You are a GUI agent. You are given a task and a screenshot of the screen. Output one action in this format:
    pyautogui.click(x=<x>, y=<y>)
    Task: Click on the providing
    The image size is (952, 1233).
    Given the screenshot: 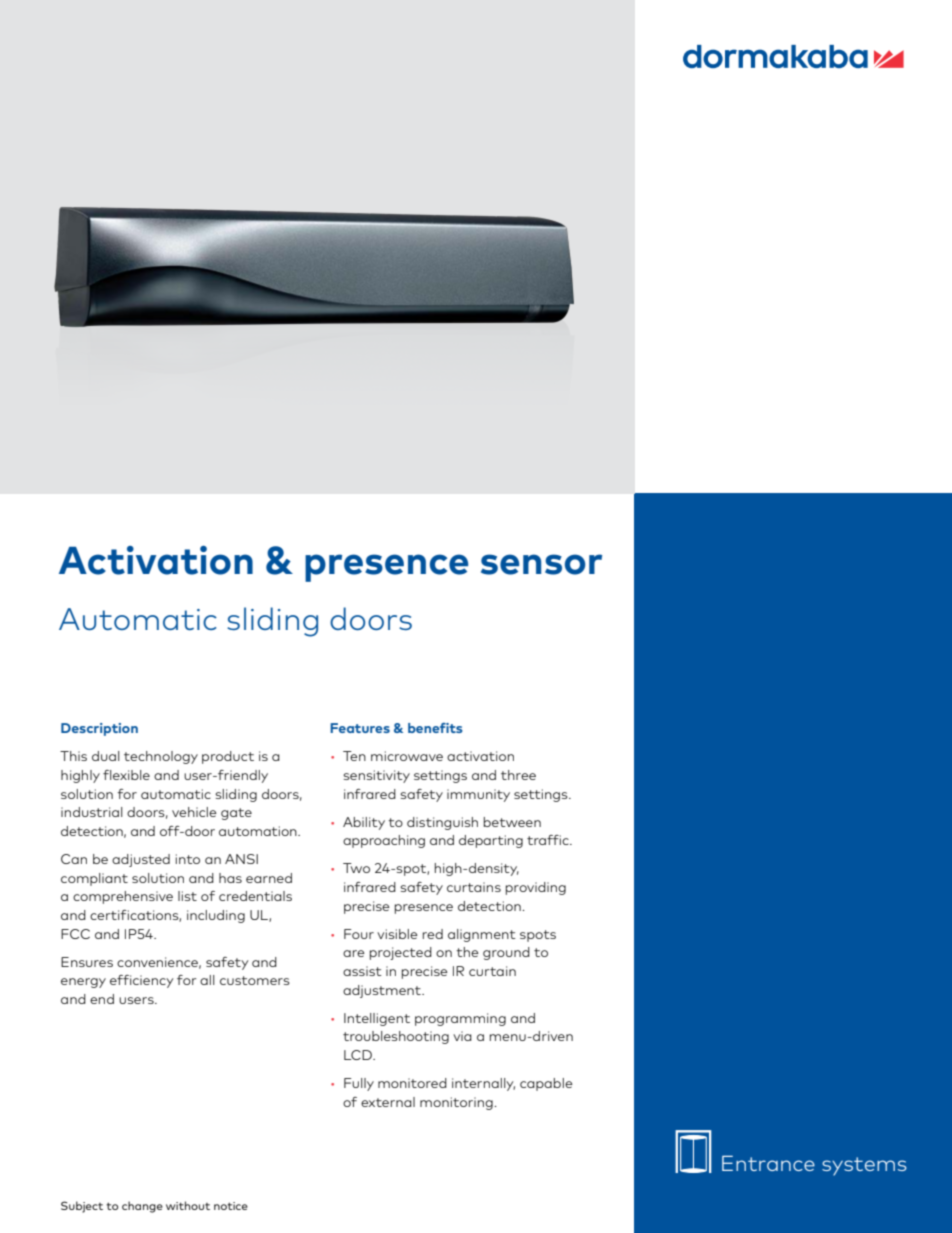 What is the action you would take?
    pyautogui.click(x=536, y=888)
